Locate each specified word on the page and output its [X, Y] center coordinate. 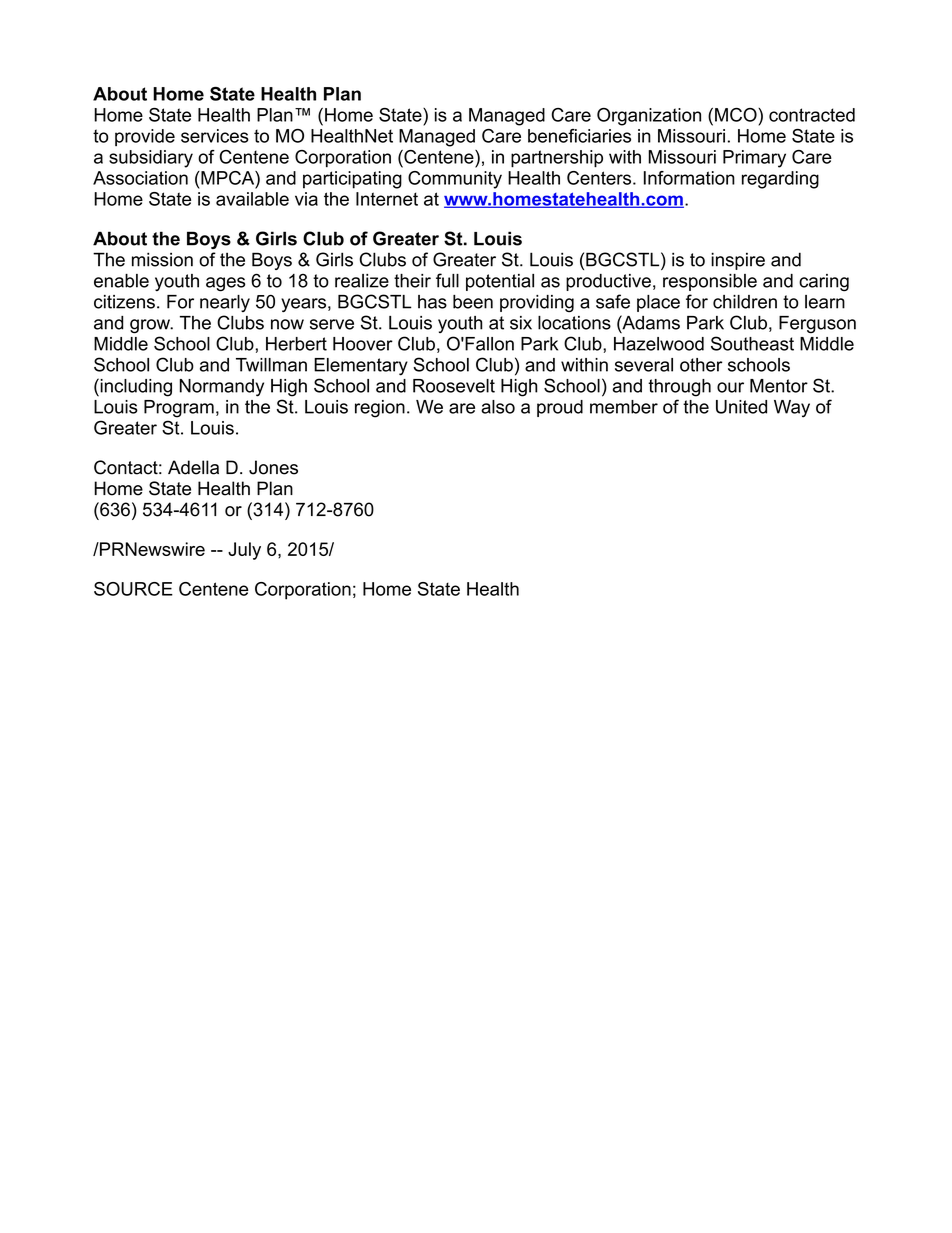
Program [179, 409]
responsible [710, 282]
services [215, 136]
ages [225, 284]
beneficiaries [579, 136]
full [447, 280]
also [498, 407]
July [244, 551]
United [741, 407]
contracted [812, 115]
